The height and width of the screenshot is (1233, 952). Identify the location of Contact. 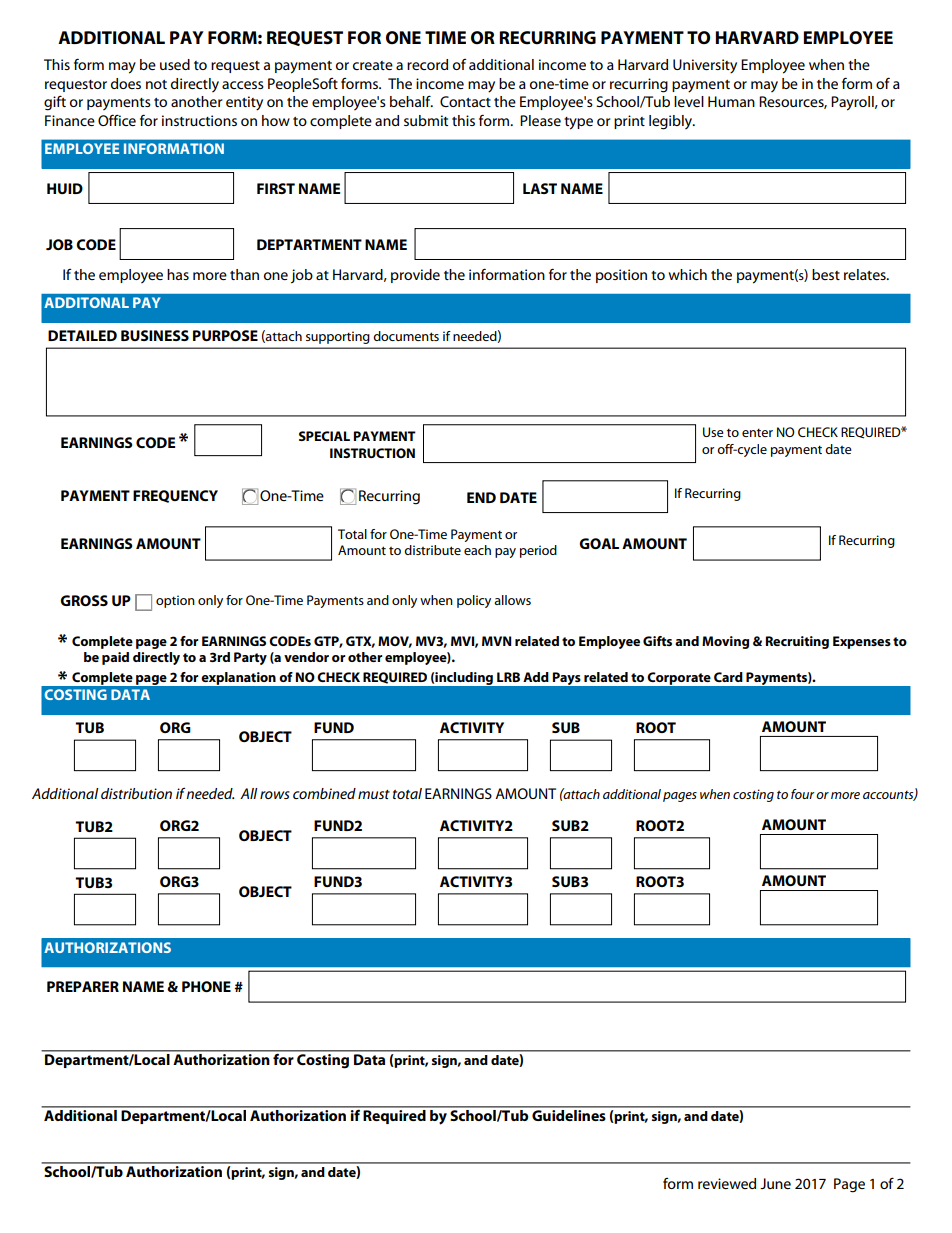
(465, 101).
